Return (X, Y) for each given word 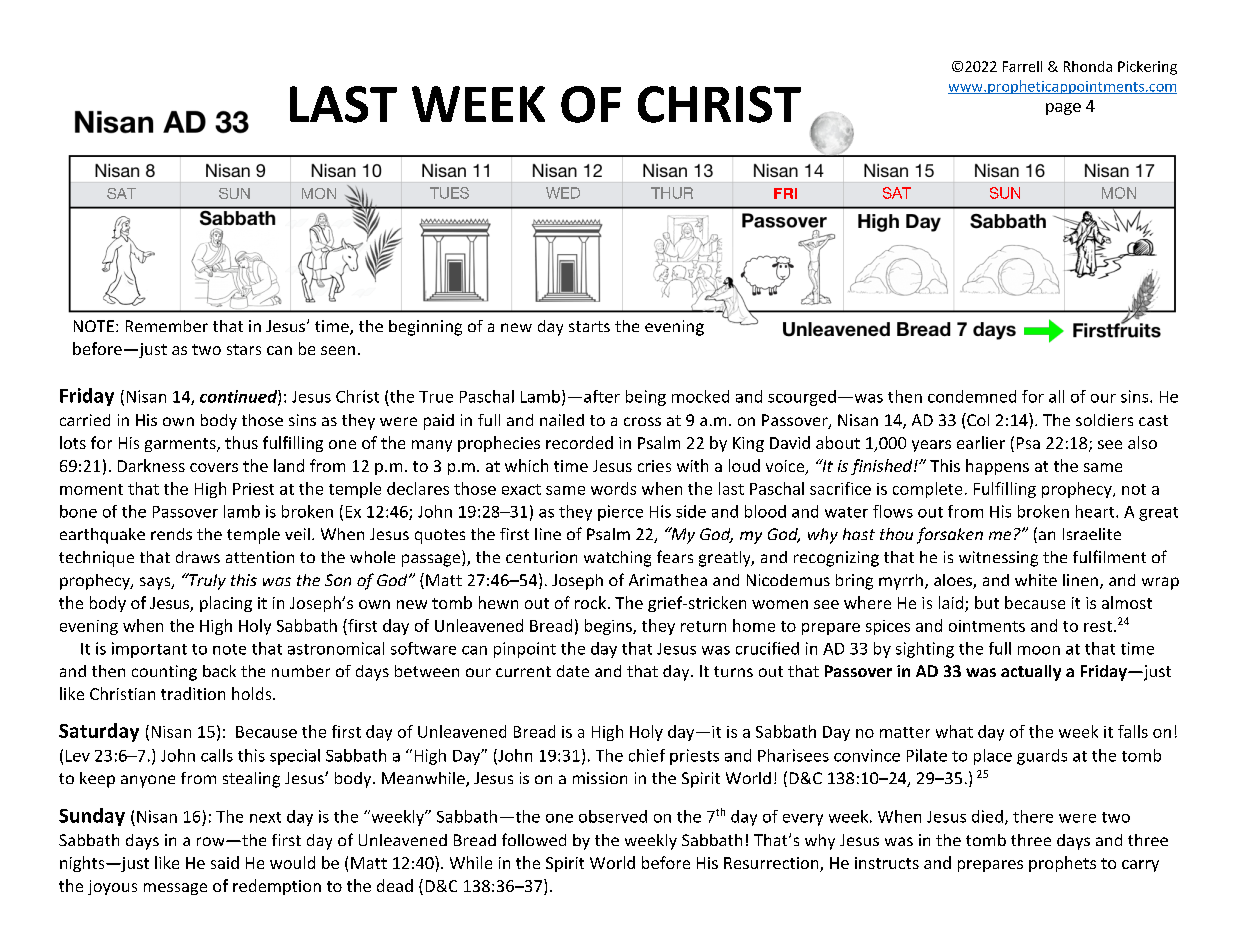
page (1063, 109)
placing (226, 604)
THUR (672, 193)
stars (244, 349)
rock (590, 602)
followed (534, 839)
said (225, 862)
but (987, 602)
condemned (972, 396)
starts (589, 326)
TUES (449, 193)
